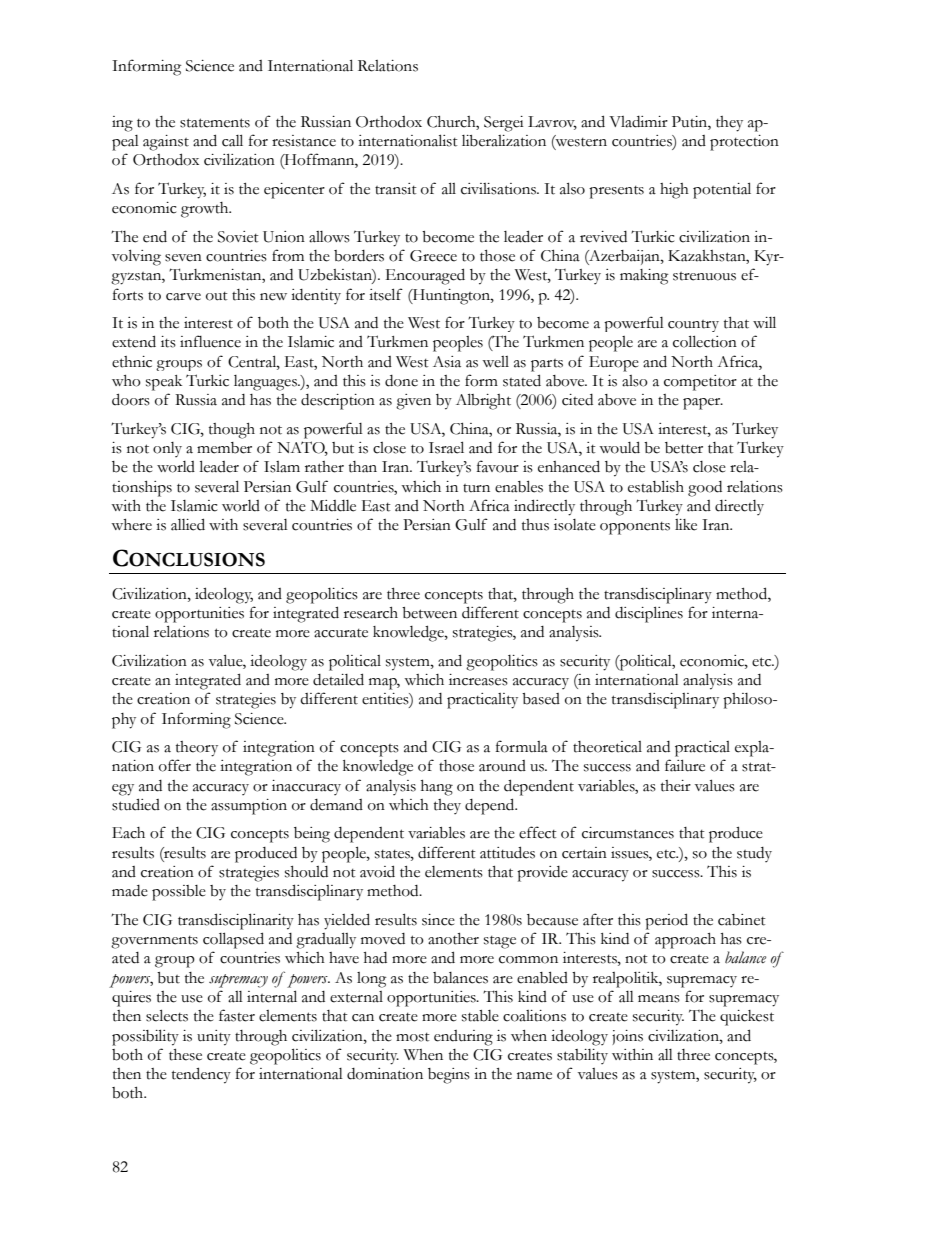 The image size is (952, 1233). Describe the element at coordinates (188, 524) in the document. I see `allied` at that location.
